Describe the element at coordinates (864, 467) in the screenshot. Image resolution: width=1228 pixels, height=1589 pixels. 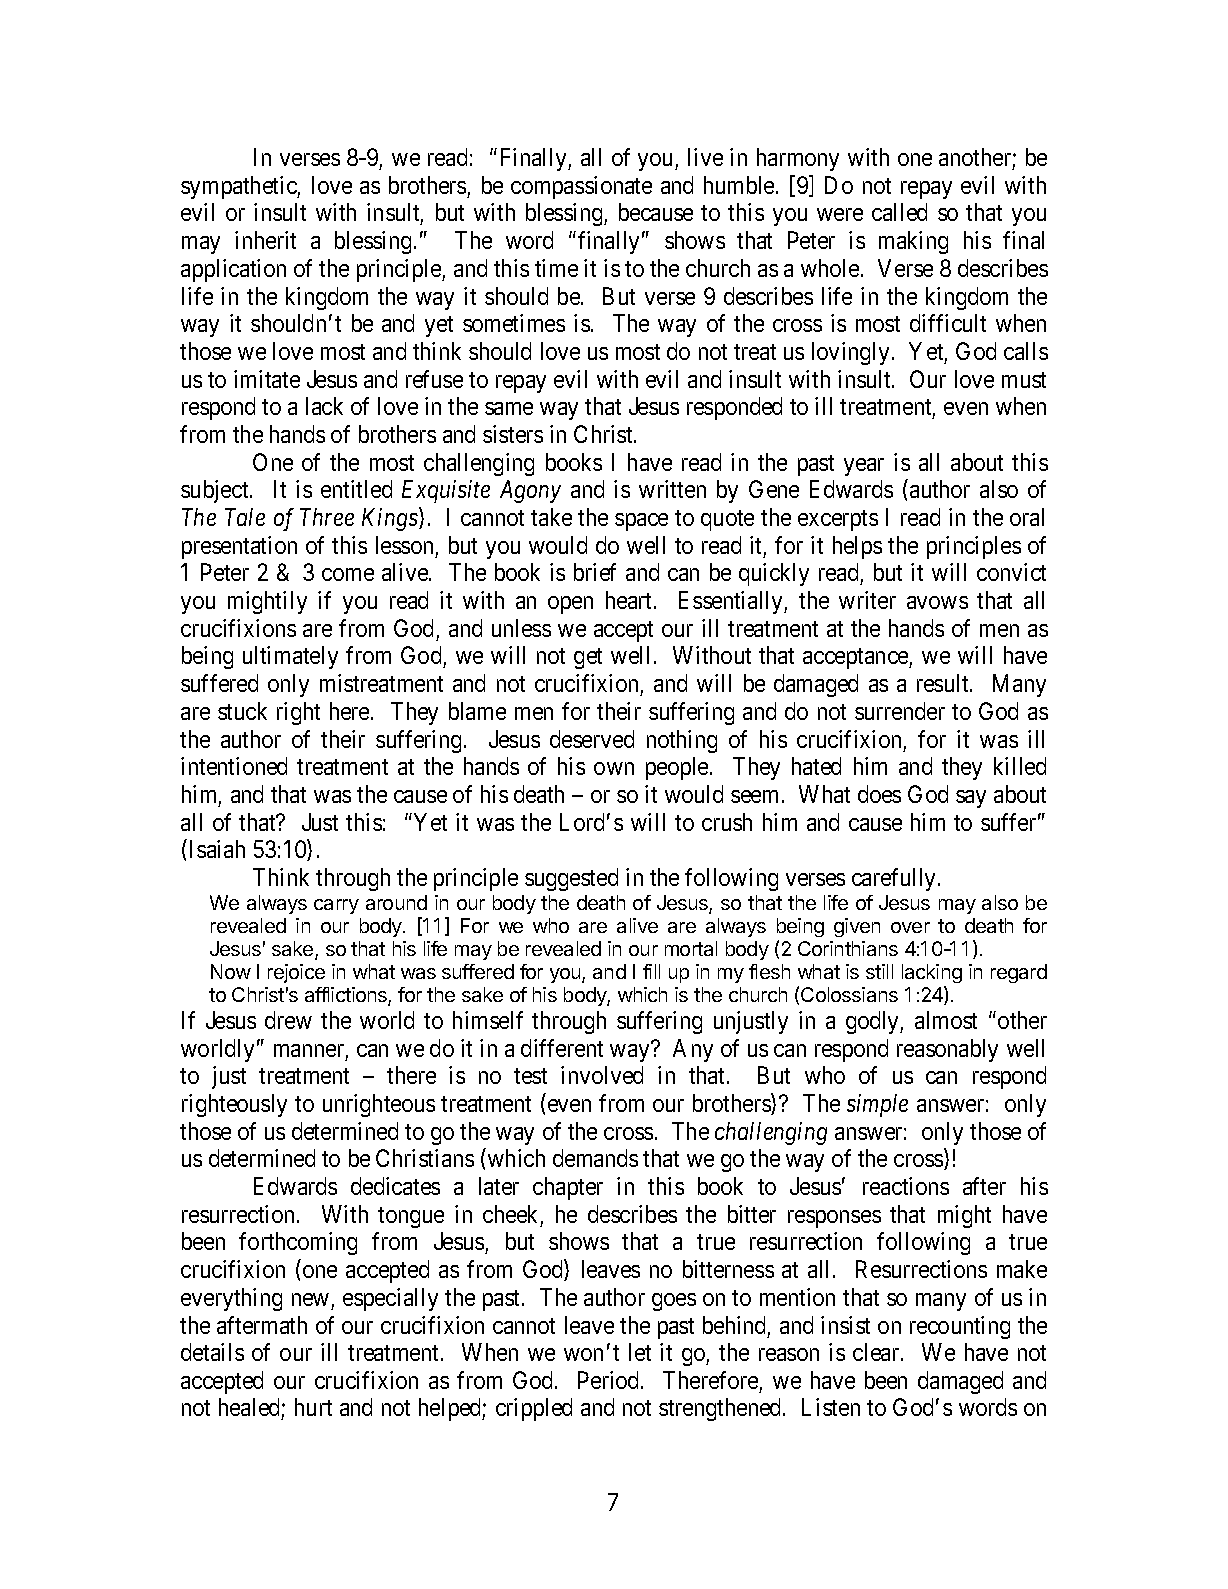
I see `year` at that location.
